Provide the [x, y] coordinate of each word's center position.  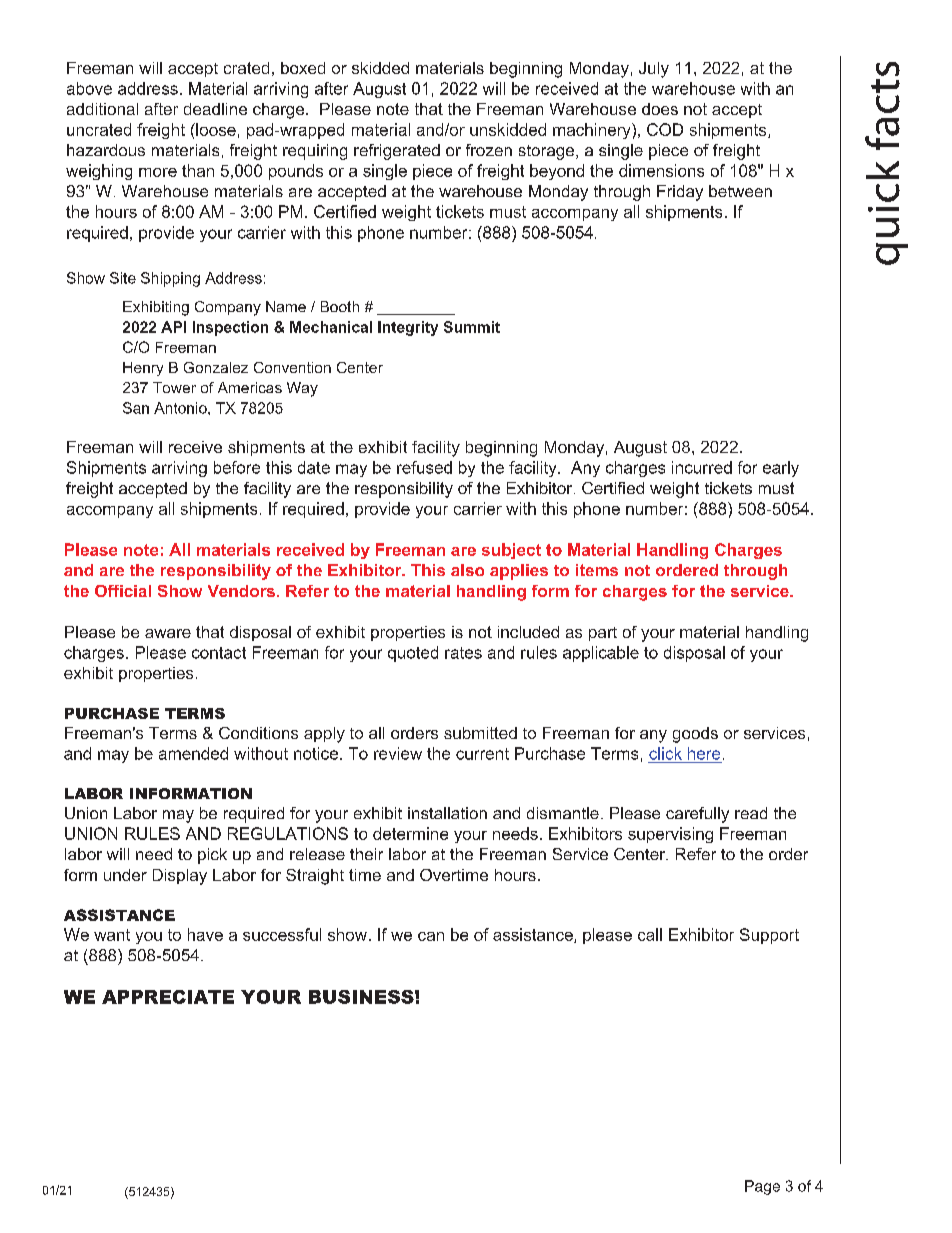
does [660, 109]
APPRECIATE [168, 997]
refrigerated [397, 152]
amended [193, 753]
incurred [702, 467]
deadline [215, 109]
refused [424, 467]
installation [447, 813]
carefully [697, 815]
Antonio [181, 408]
